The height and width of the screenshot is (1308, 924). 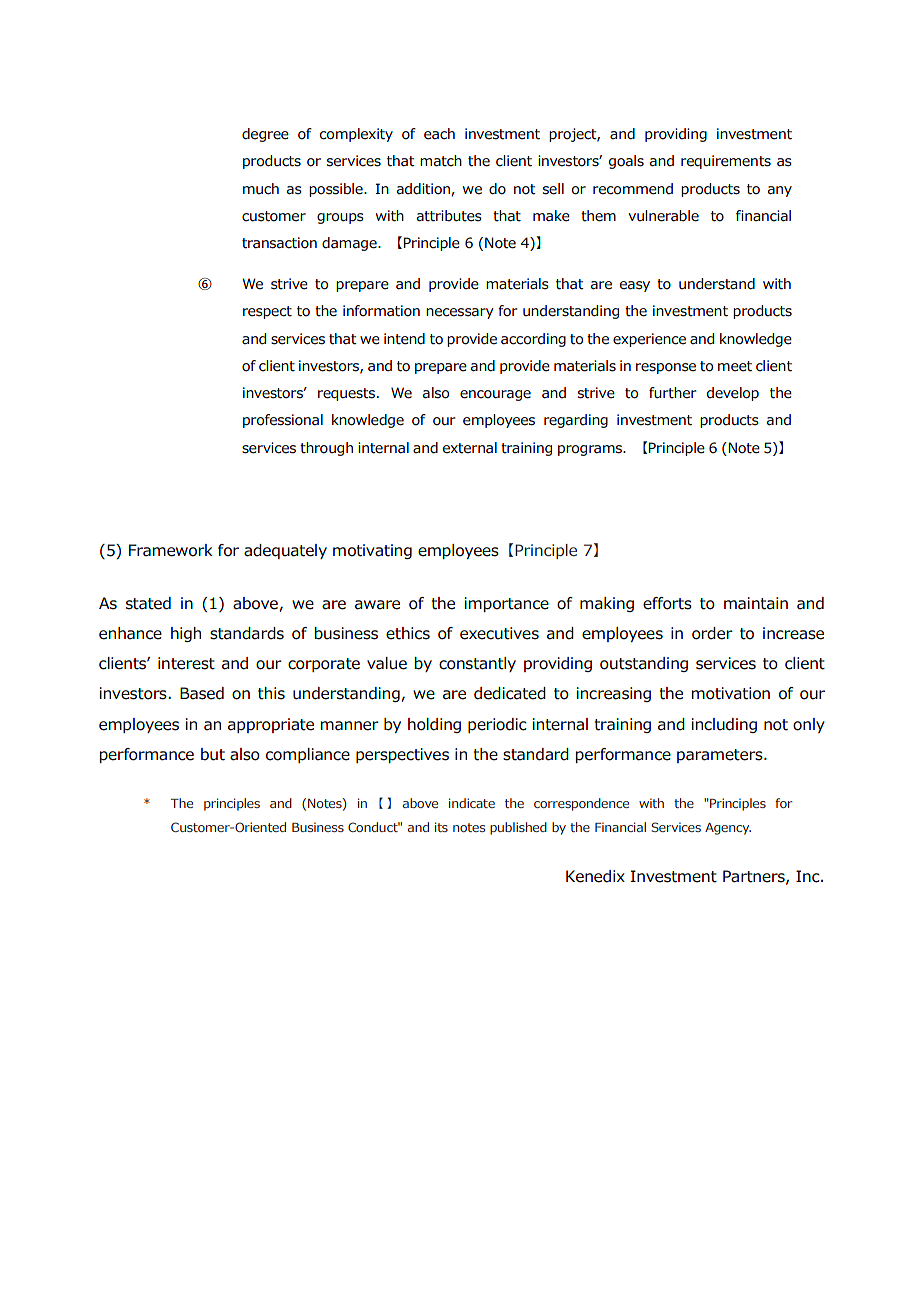 What do you see at coordinates (441, 161) in the screenshot?
I see `match` at bounding box center [441, 161].
